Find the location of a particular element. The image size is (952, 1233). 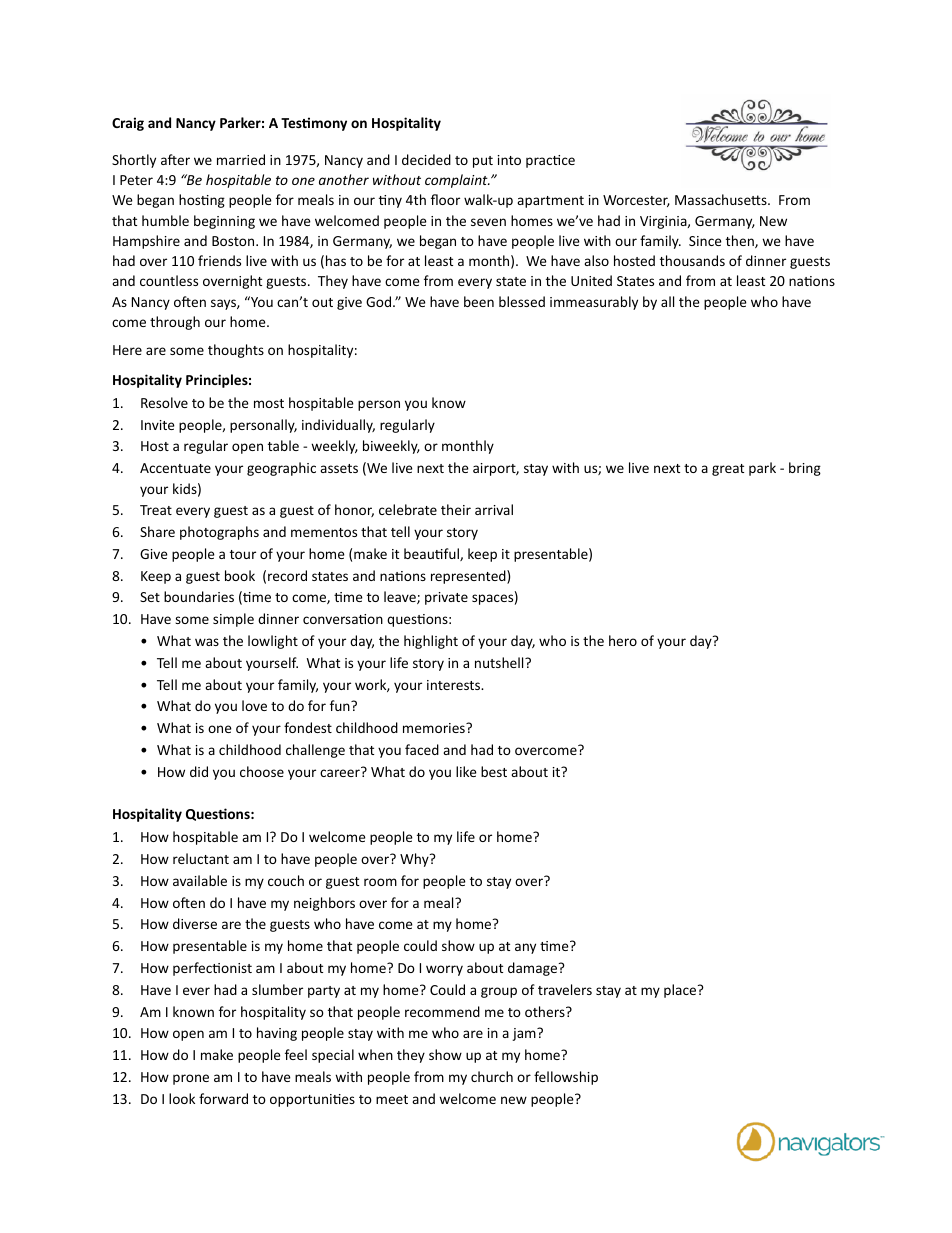

Worcester is located at coordinates (636, 201).
